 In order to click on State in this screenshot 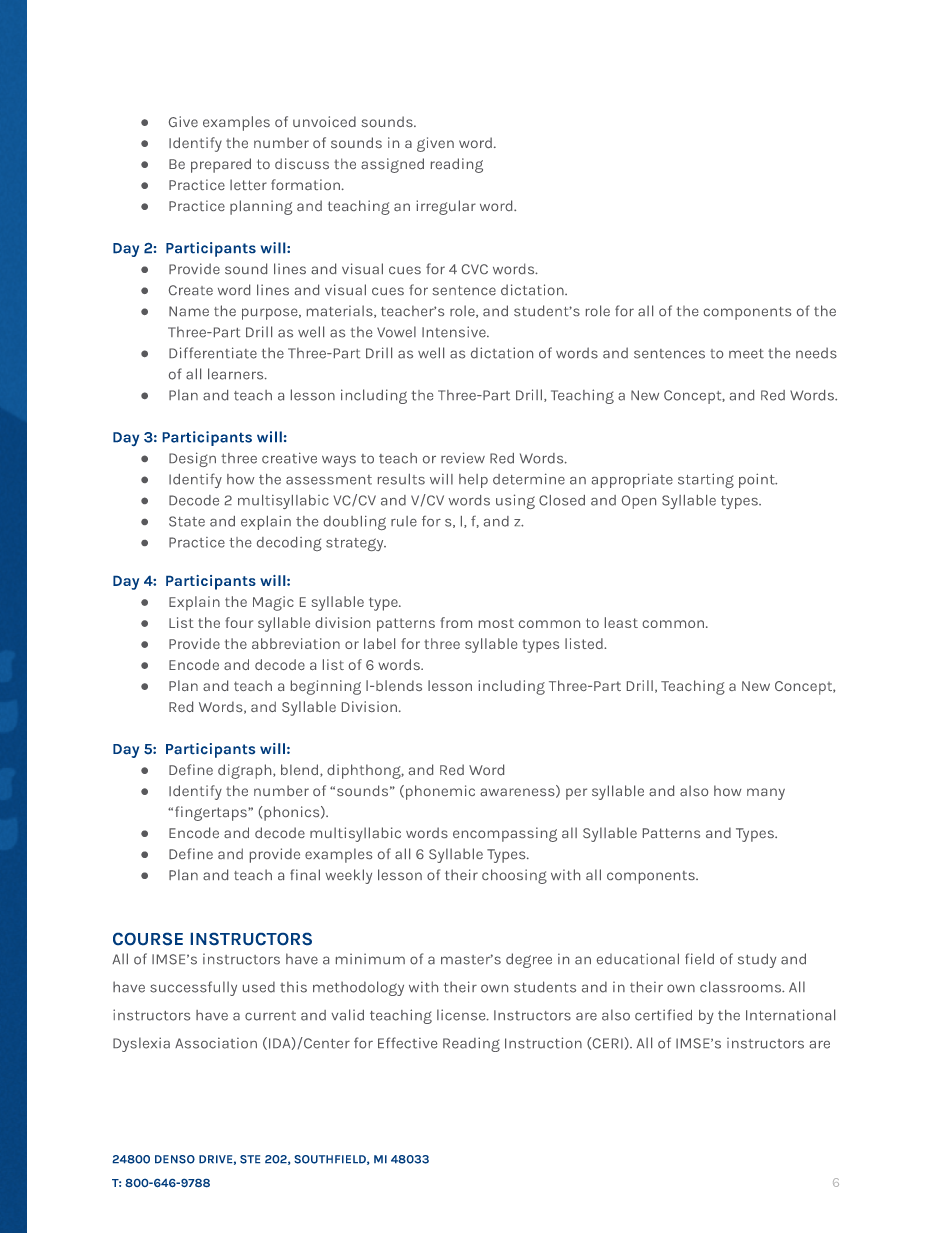, I will do `click(187, 521)`.
